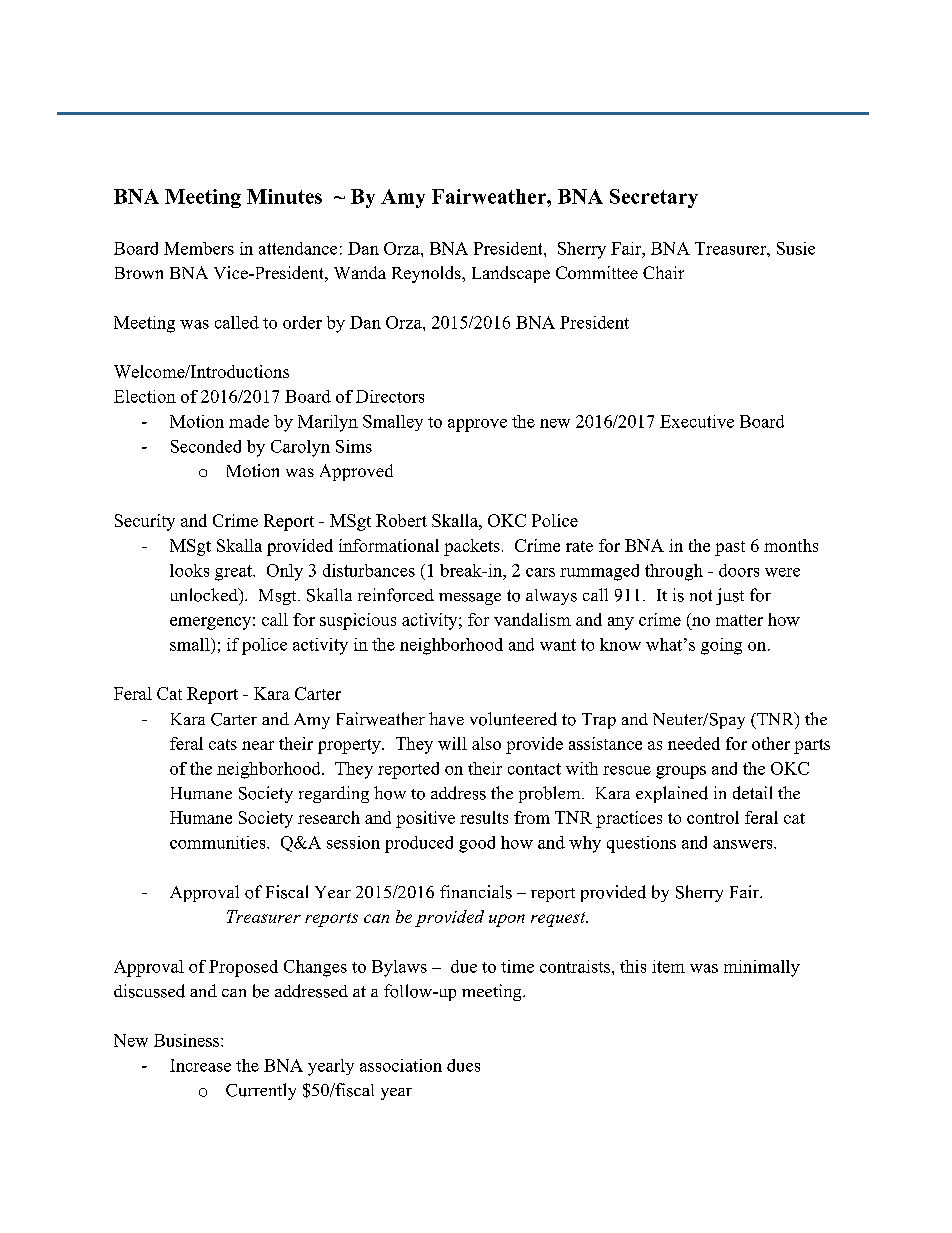 The width and height of the screenshot is (952, 1233). Describe the element at coordinates (206, 446) in the screenshot. I see `Seconded` at that location.
